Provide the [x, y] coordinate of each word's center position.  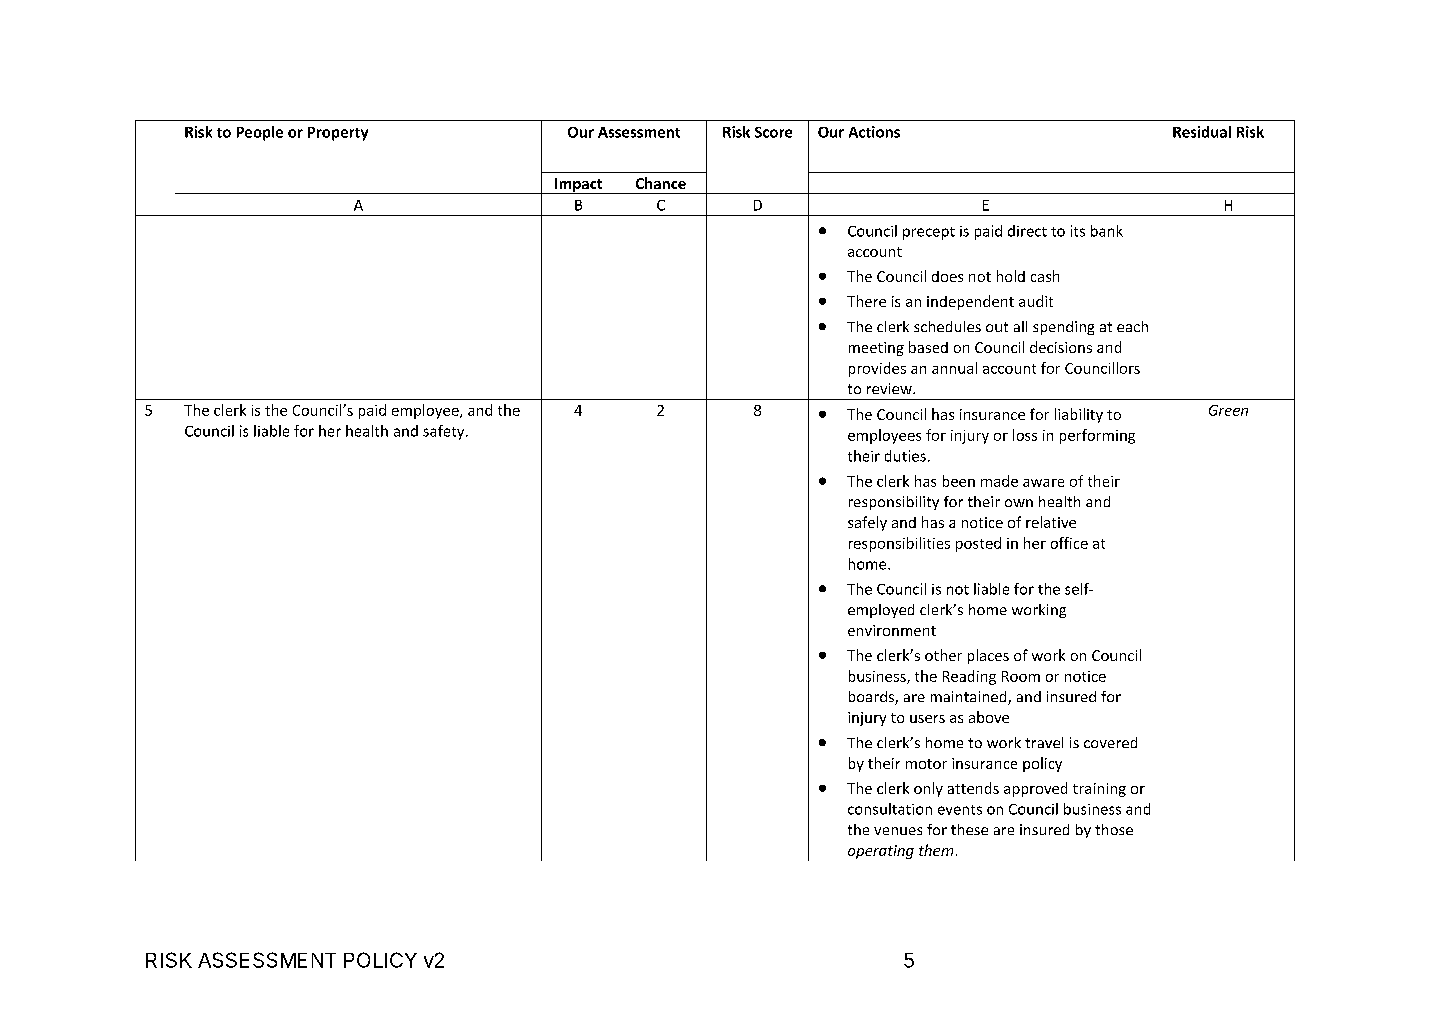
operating [881, 852]
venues [898, 831]
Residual [1202, 132]
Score [773, 132]
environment [892, 630]
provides [877, 369]
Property [338, 134]
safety [445, 432]
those [1114, 829]
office [1069, 543]
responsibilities [899, 544]
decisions [1061, 347]
